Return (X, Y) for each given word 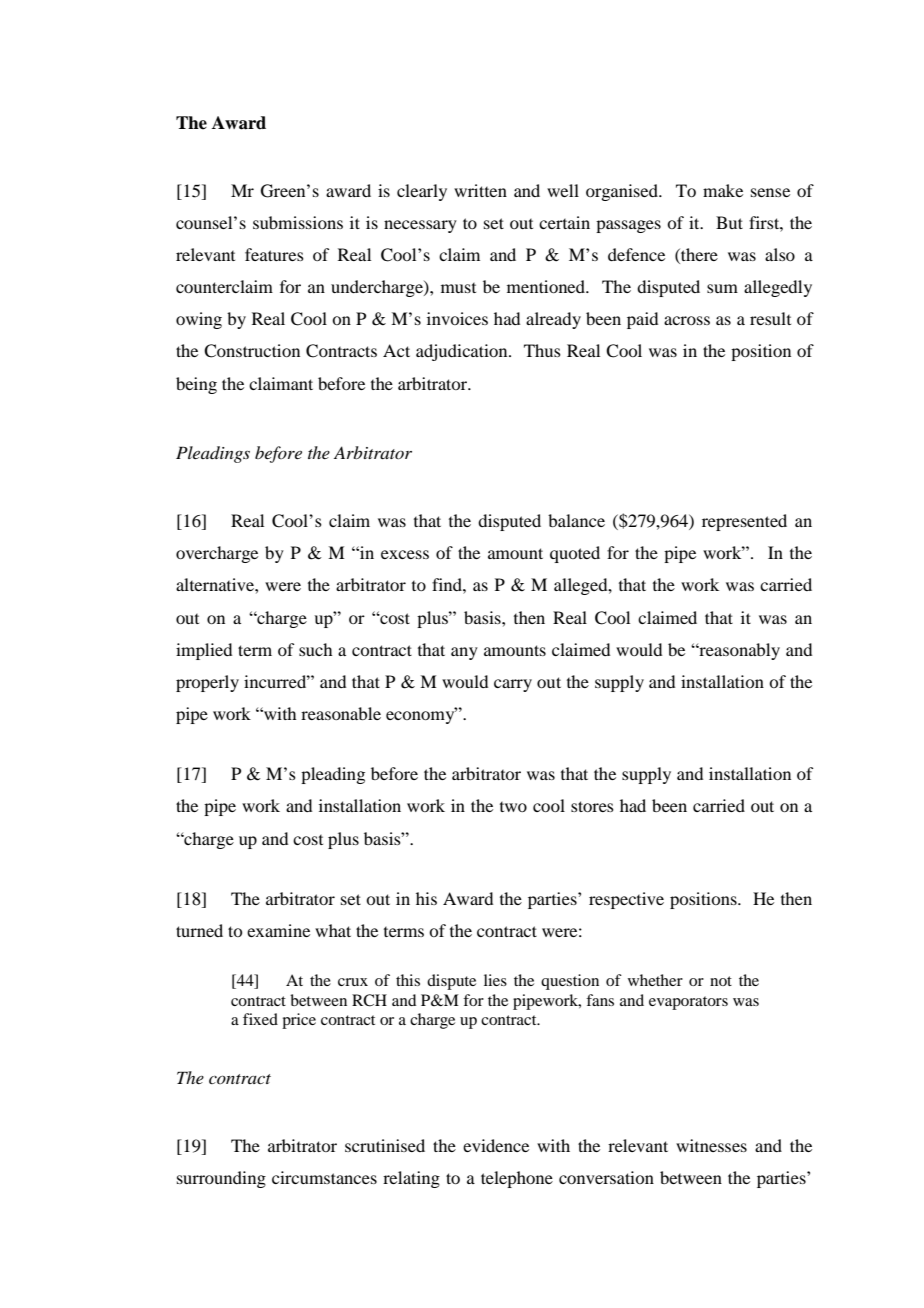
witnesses (711, 1145)
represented (744, 522)
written (480, 190)
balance (576, 520)
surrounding (221, 1179)
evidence (496, 1145)
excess (405, 554)
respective (626, 900)
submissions (298, 222)
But (729, 222)
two (513, 807)
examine (278, 930)
